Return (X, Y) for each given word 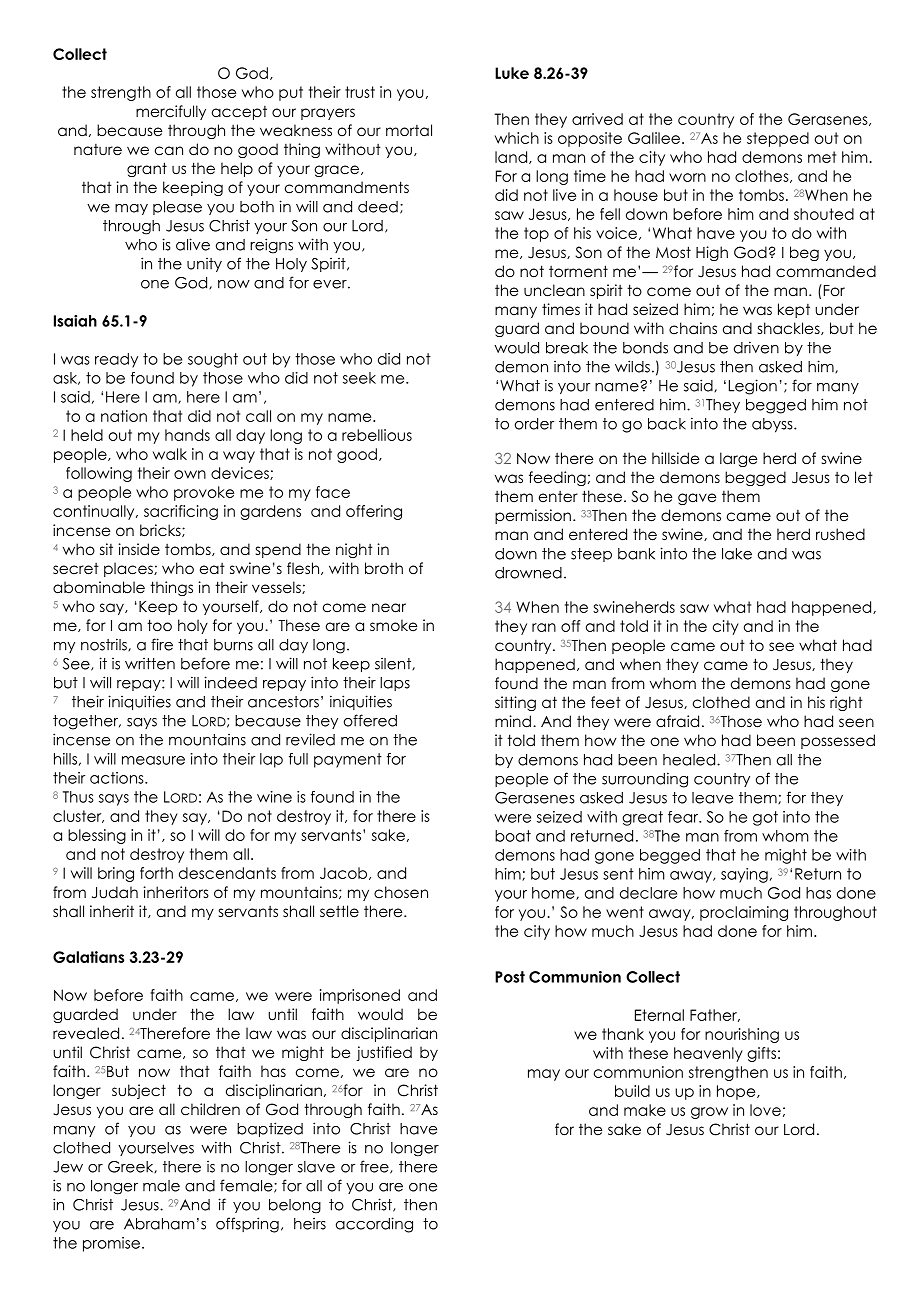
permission (533, 516)
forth (156, 873)
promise (111, 1244)
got (765, 818)
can (169, 150)
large (738, 459)
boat (513, 836)
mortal (409, 130)
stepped (778, 139)
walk (170, 454)
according (374, 1225)
